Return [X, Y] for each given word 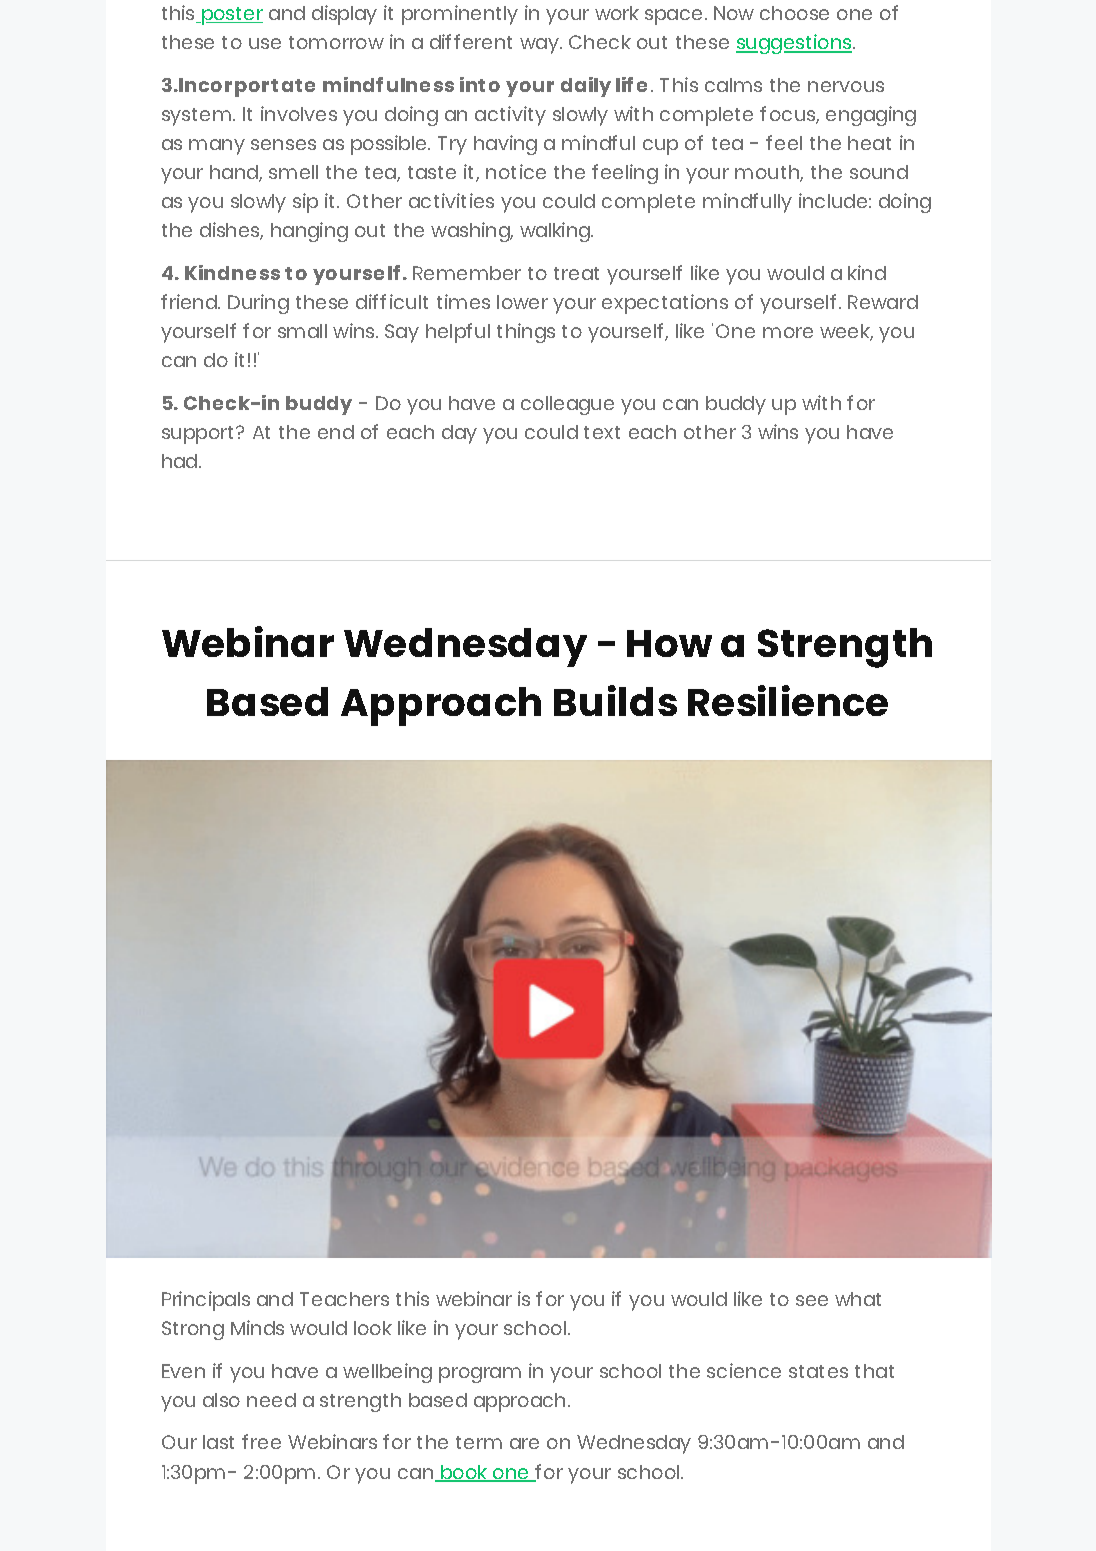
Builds [615, 700]
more [788, 332]
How [669, 643]
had [181, 461]
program [480, 1375]
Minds [257, 1327]
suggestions [795, 44]
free [261, 1441]
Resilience [788, 700]
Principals [206, 1301]
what [858, 1299]
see [812, 1300]
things [526, 333]
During [258, 304]
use [265, 43]
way [540, 46]
